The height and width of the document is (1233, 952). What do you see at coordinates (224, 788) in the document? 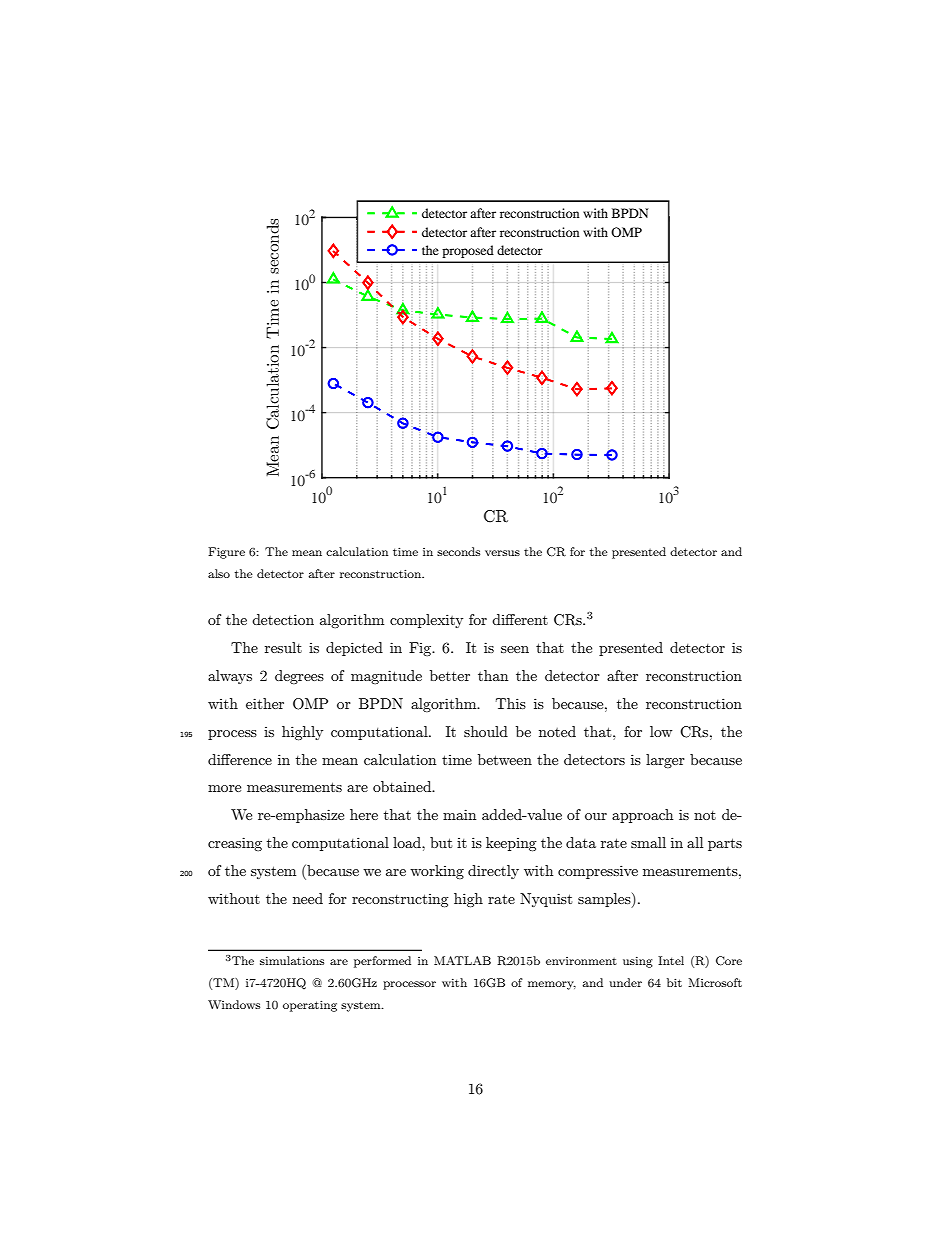
I see `more` at bounding box center [224, 788].
